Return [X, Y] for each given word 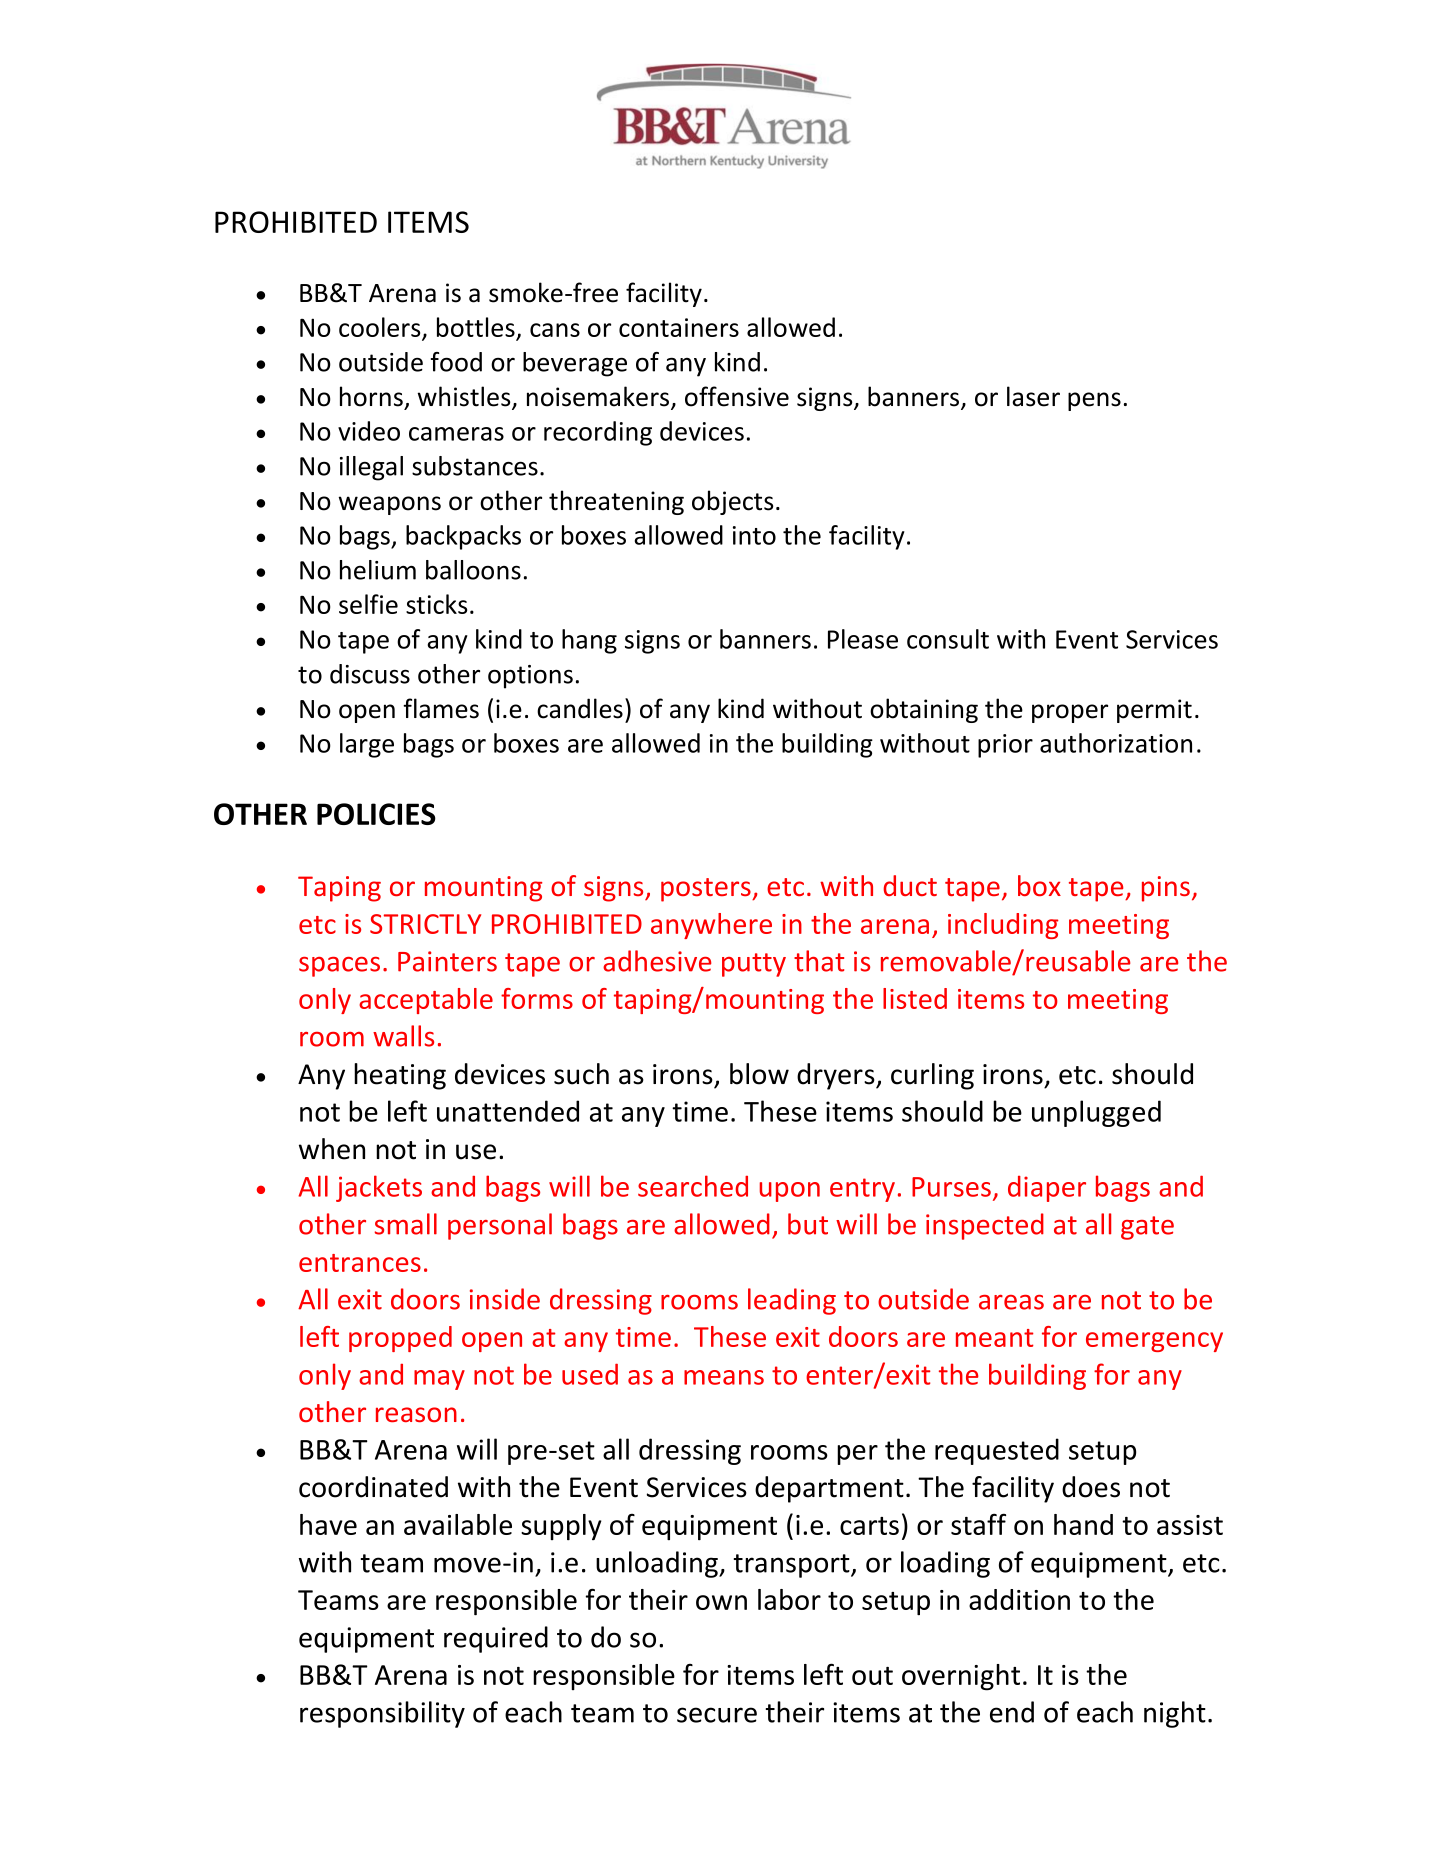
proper [1070, 713]
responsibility [382, 1714]
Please [863, 639]
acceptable [426, 1001]
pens [1094, 401]
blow [759, 1074]
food [456, 362]
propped [400, 1339]
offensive [737, 396]
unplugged [1096, 1113]
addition [1019, 1599]
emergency [1154, 1342]
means [724, 1377]
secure [717, 1715]
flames [441, 708]
